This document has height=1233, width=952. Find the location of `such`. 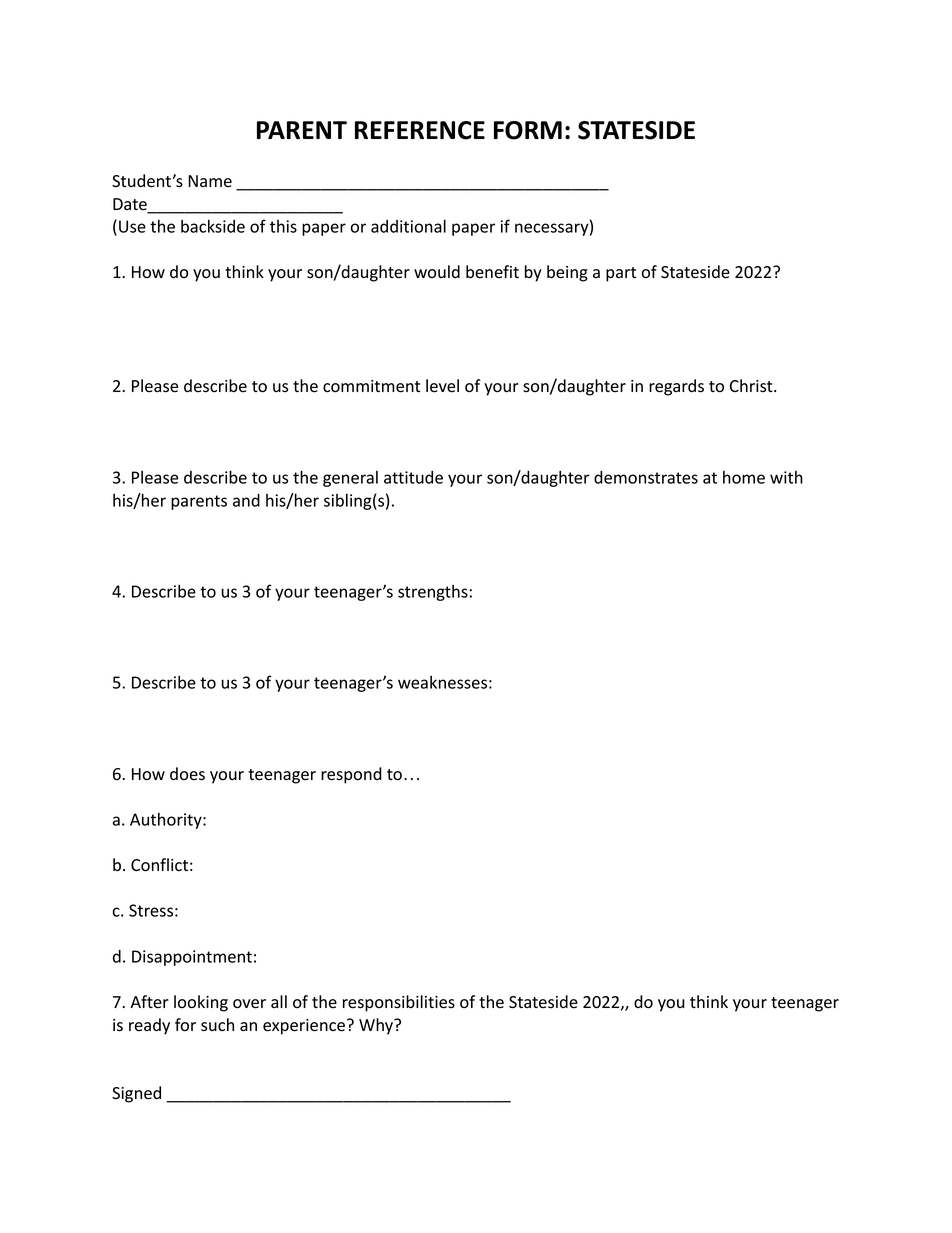

such is located at coordinates (217, 1025).
